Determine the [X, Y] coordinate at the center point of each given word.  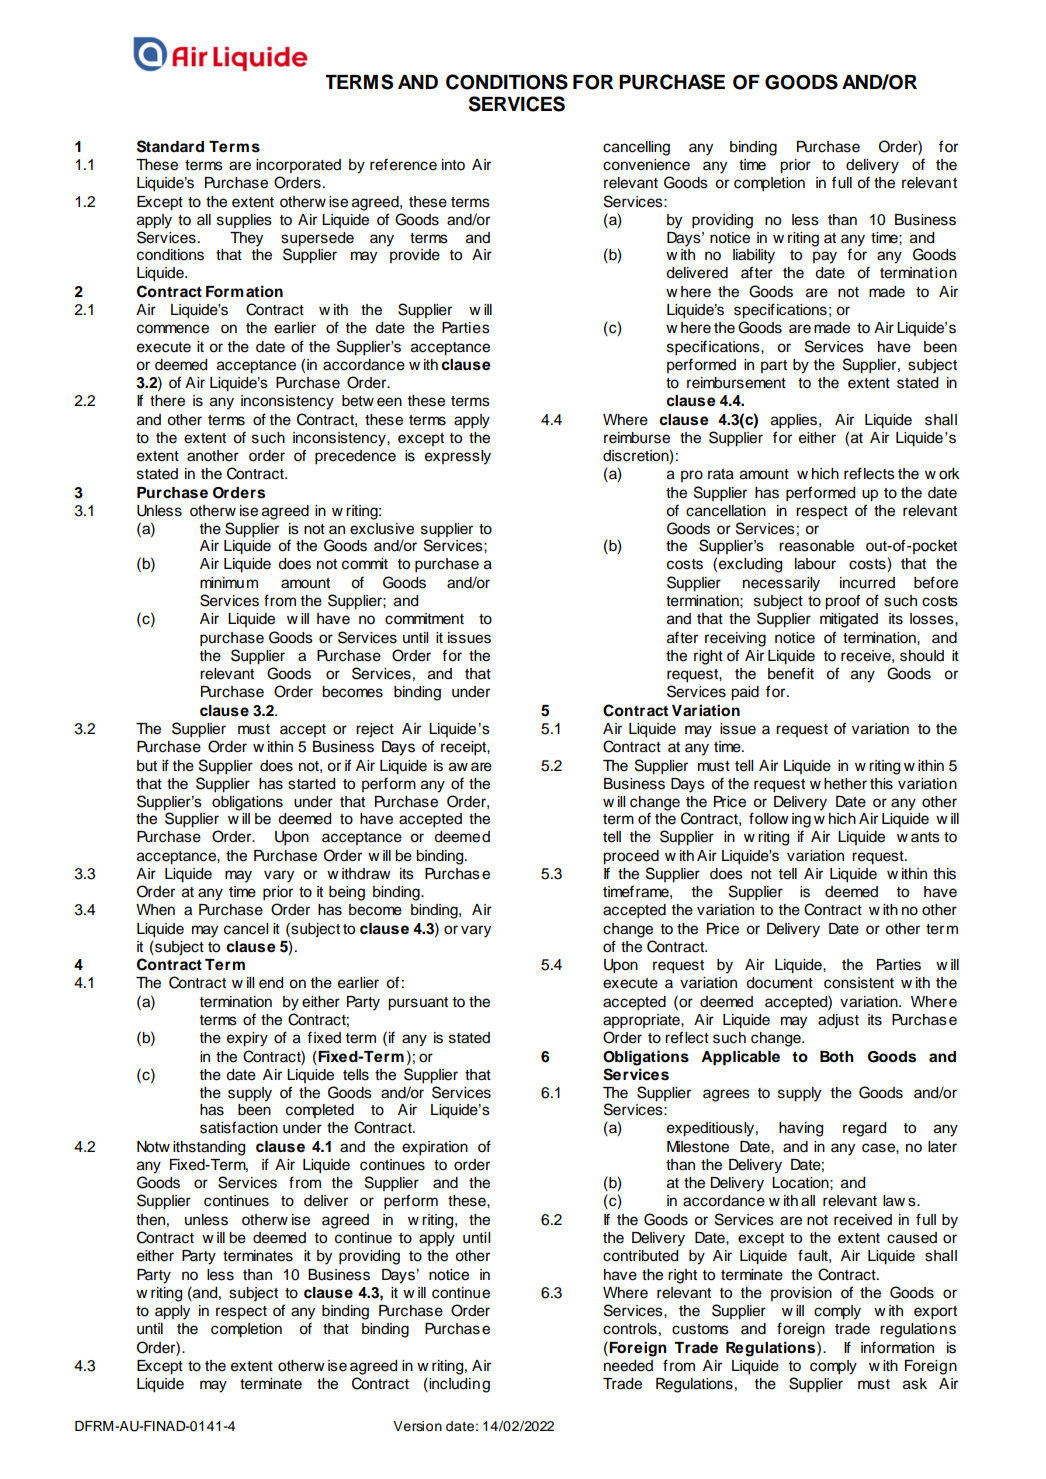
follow [769, 818]
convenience [646, 165]
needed [628, 1366]
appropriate [642, 1021]
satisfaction [239, 1127]
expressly [458, 457]
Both [837, 1057]
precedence [355, 457]
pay [825, 257]
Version [417, 1426]
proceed [631, 857]
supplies [244, 221]
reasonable [816, 546]
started [311, 784]
